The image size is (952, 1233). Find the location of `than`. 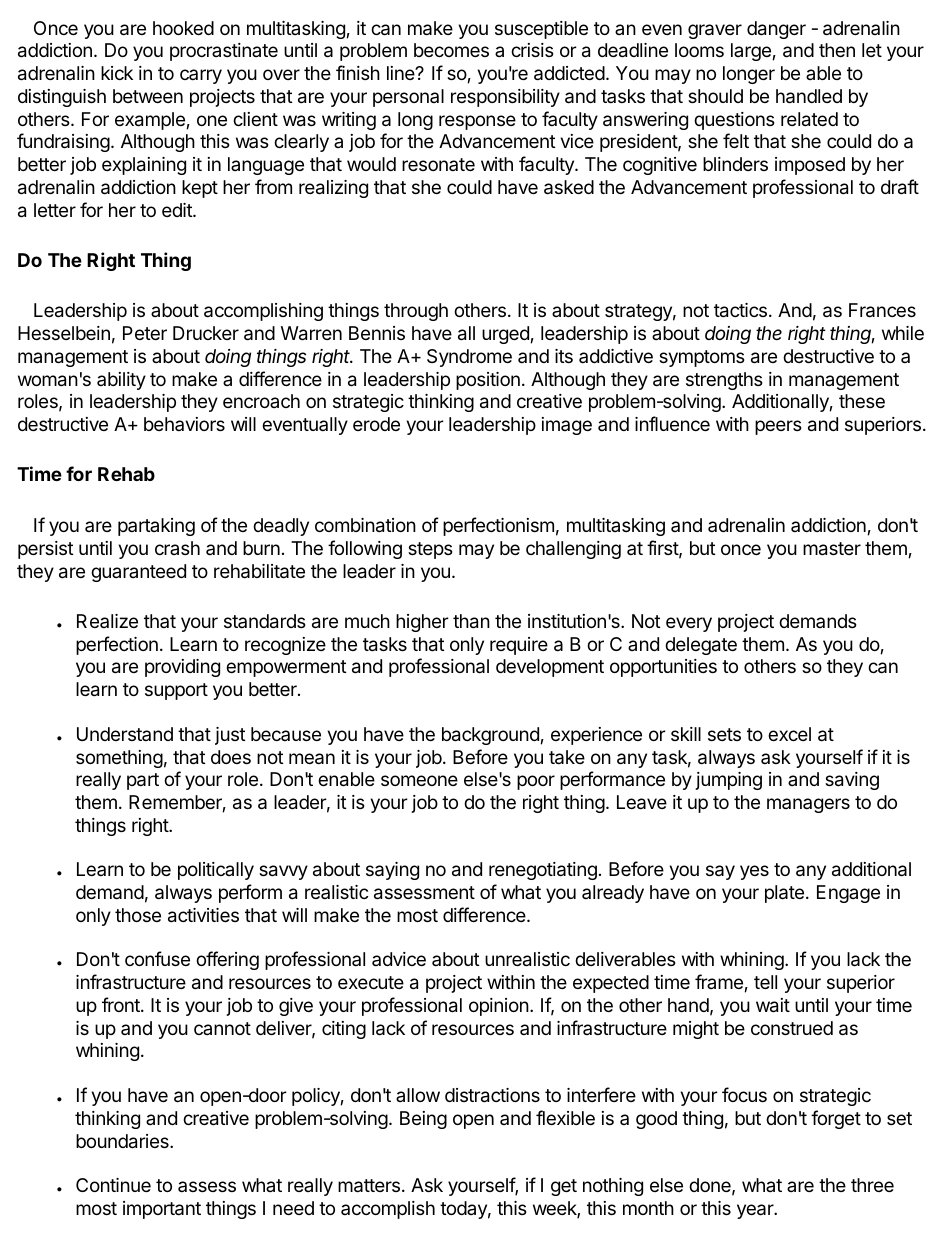

than is located at coordinates (471, 621).
